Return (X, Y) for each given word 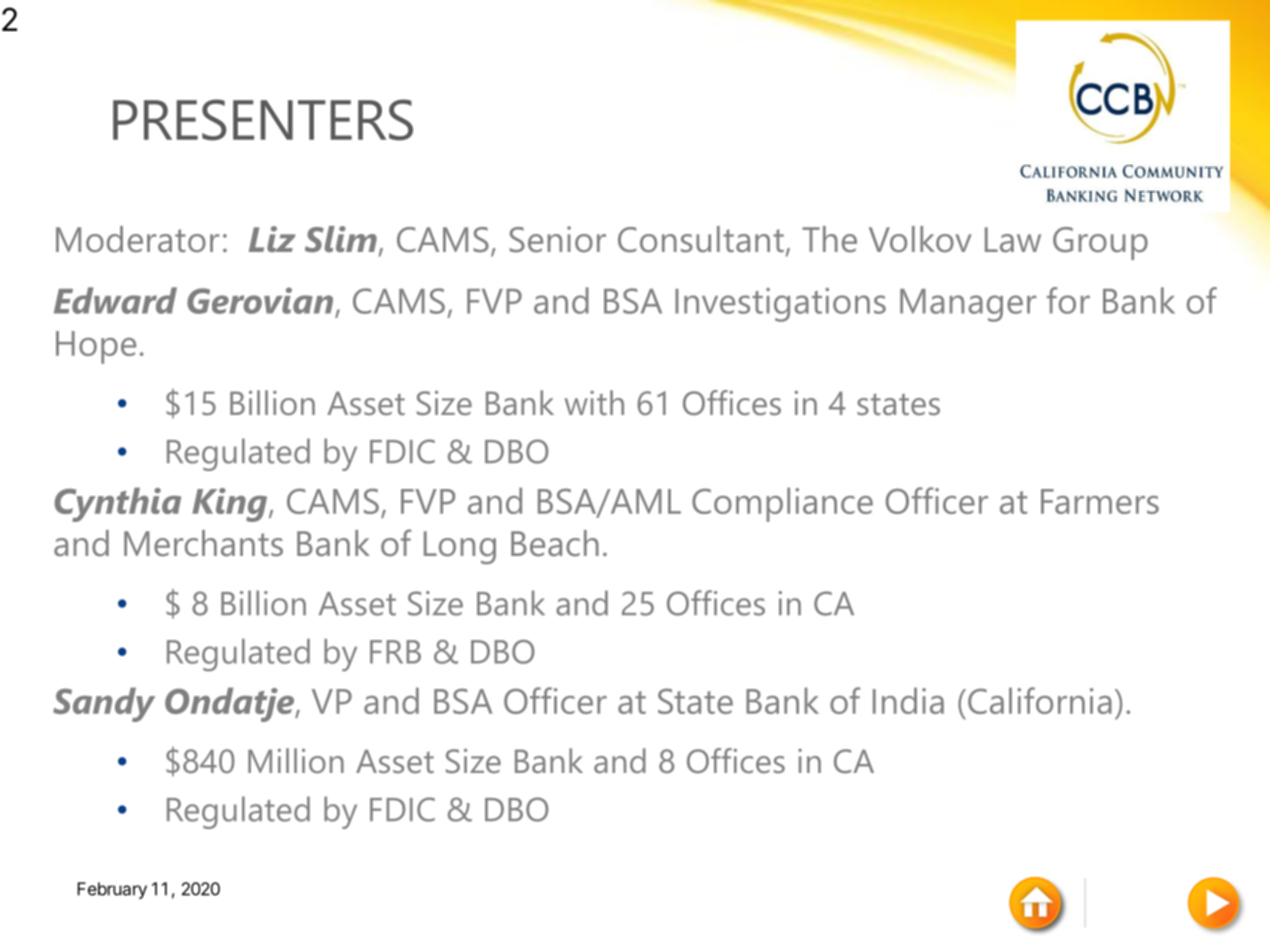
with (594, 402)
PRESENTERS (263, 120)
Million (296, 760)
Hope (96, 347)
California (1040, 700)
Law (1013, 240)
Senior (557, 239)
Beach (555, 543)
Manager (968, 305)
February (112, 890)
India (908, 700)
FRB (395, 652)
